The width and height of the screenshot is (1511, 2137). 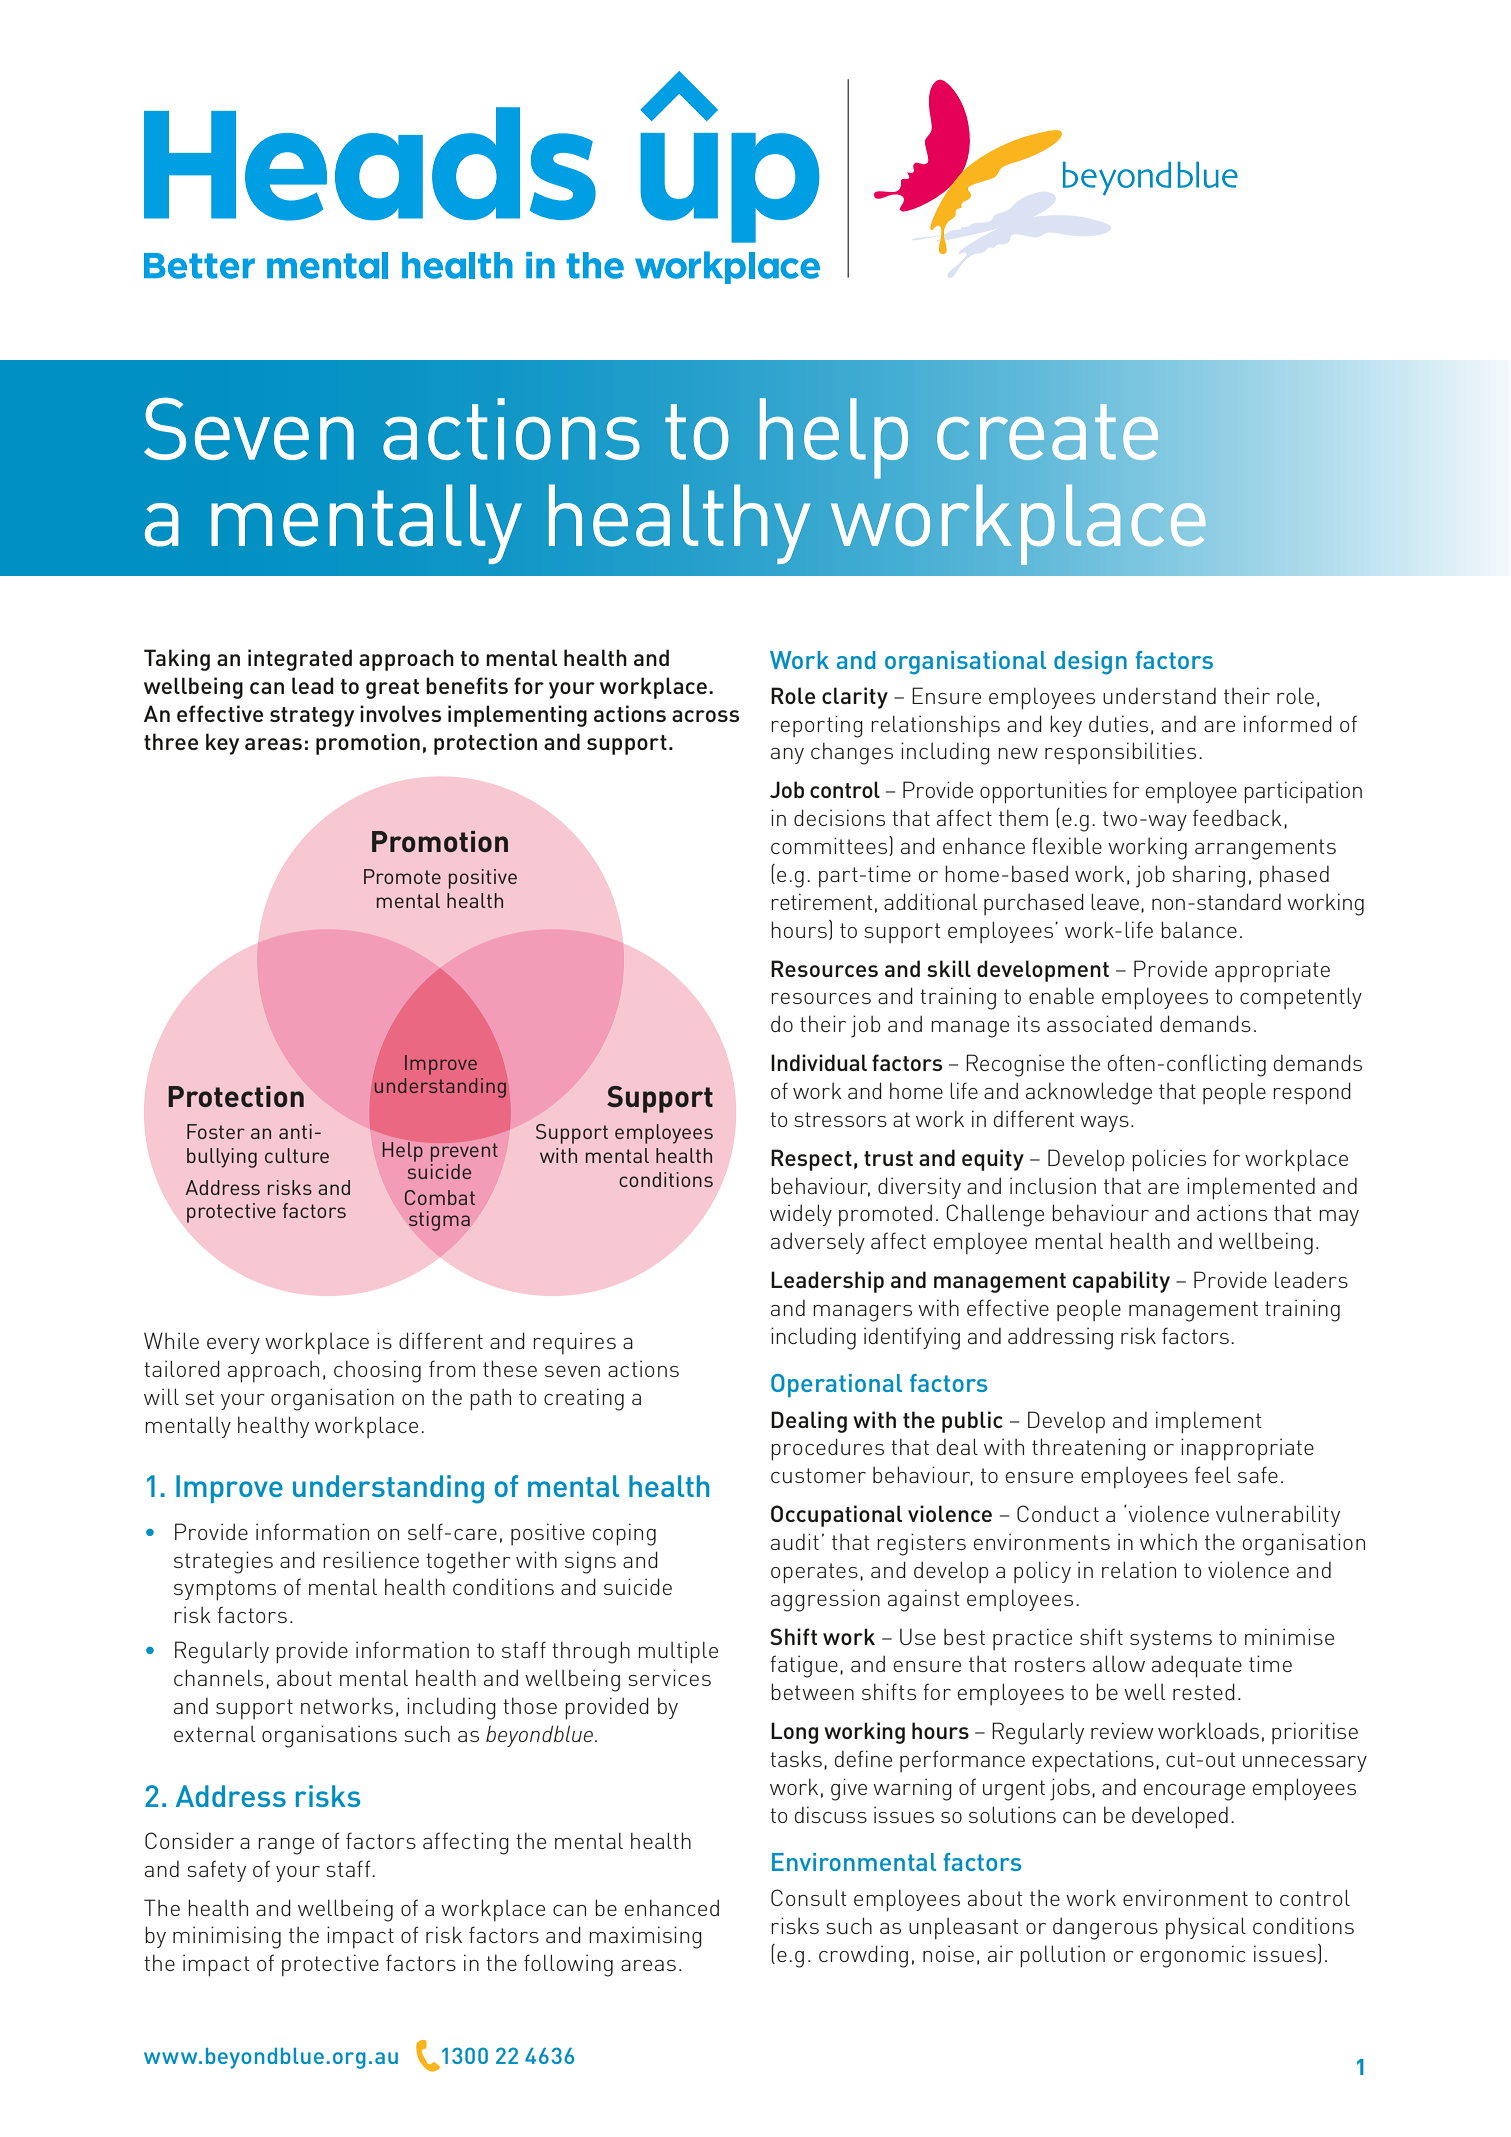 What do you see at coordinates (787, 756) in the screenshot?
I see `any` at bounding box center [787, 756].
